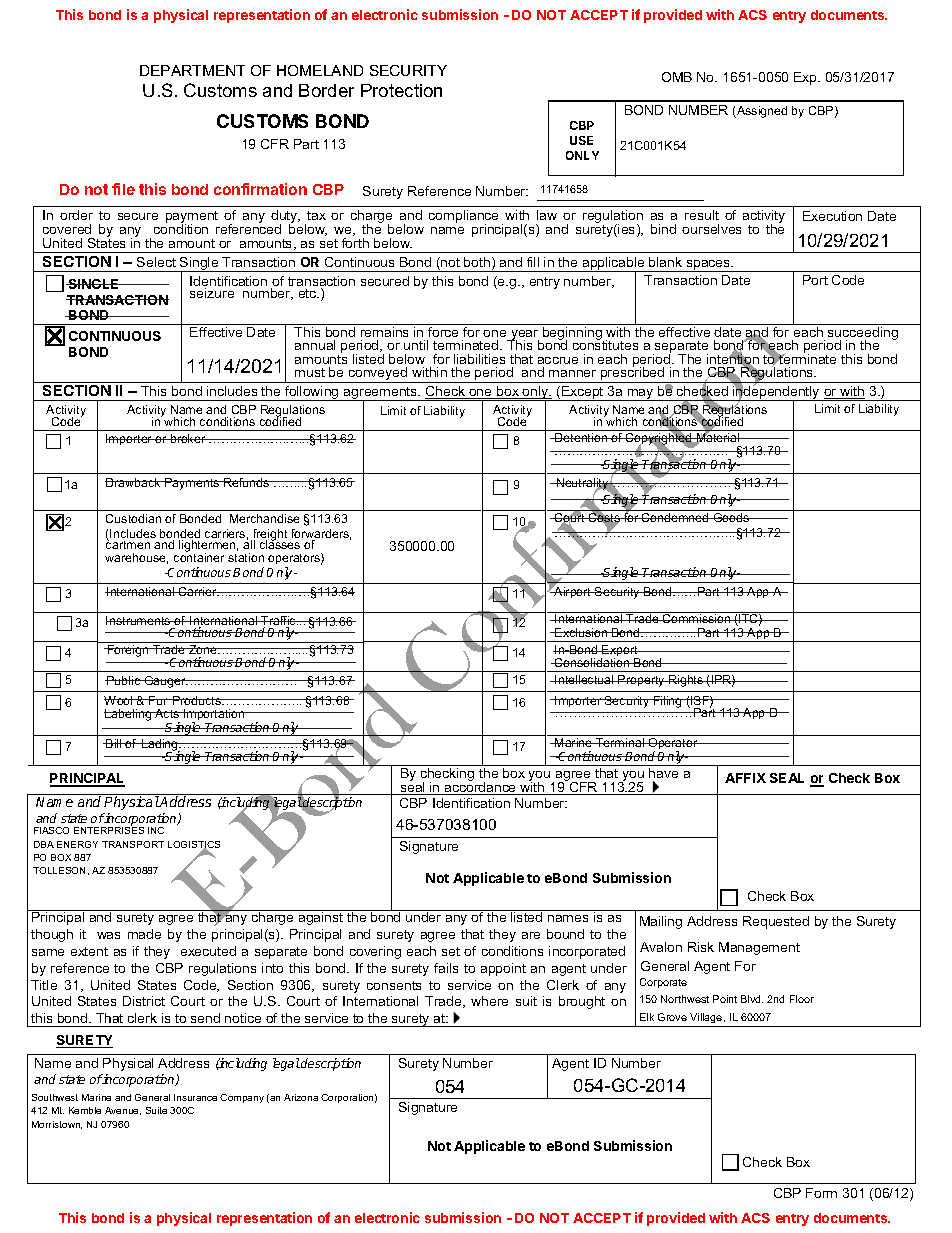  Describe the element at coordinates (194, 846) in the screenshot. I see `LOGISTICS` at that location.
